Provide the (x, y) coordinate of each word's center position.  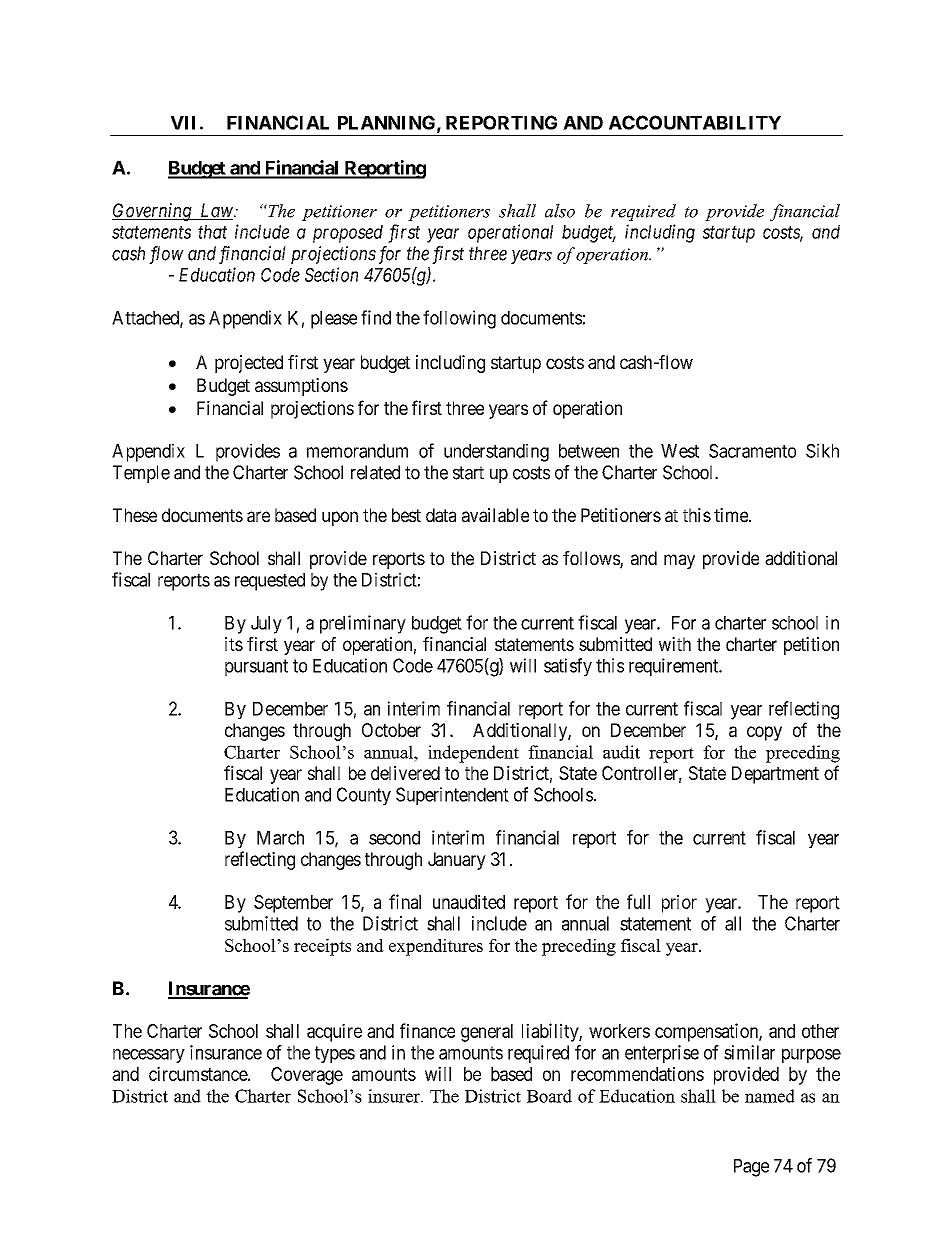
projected (249, 364)
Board (549, 1096)
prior (679, 903)
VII (183, 123)
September (293, 904)
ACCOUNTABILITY (695, 122)
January (457, 861)
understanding (496, 452)
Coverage (307, 1076)
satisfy (568, 667)
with (675, 644)
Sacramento (752, 451)
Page (751, 1168)
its (234, 644)
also (560, 211)
